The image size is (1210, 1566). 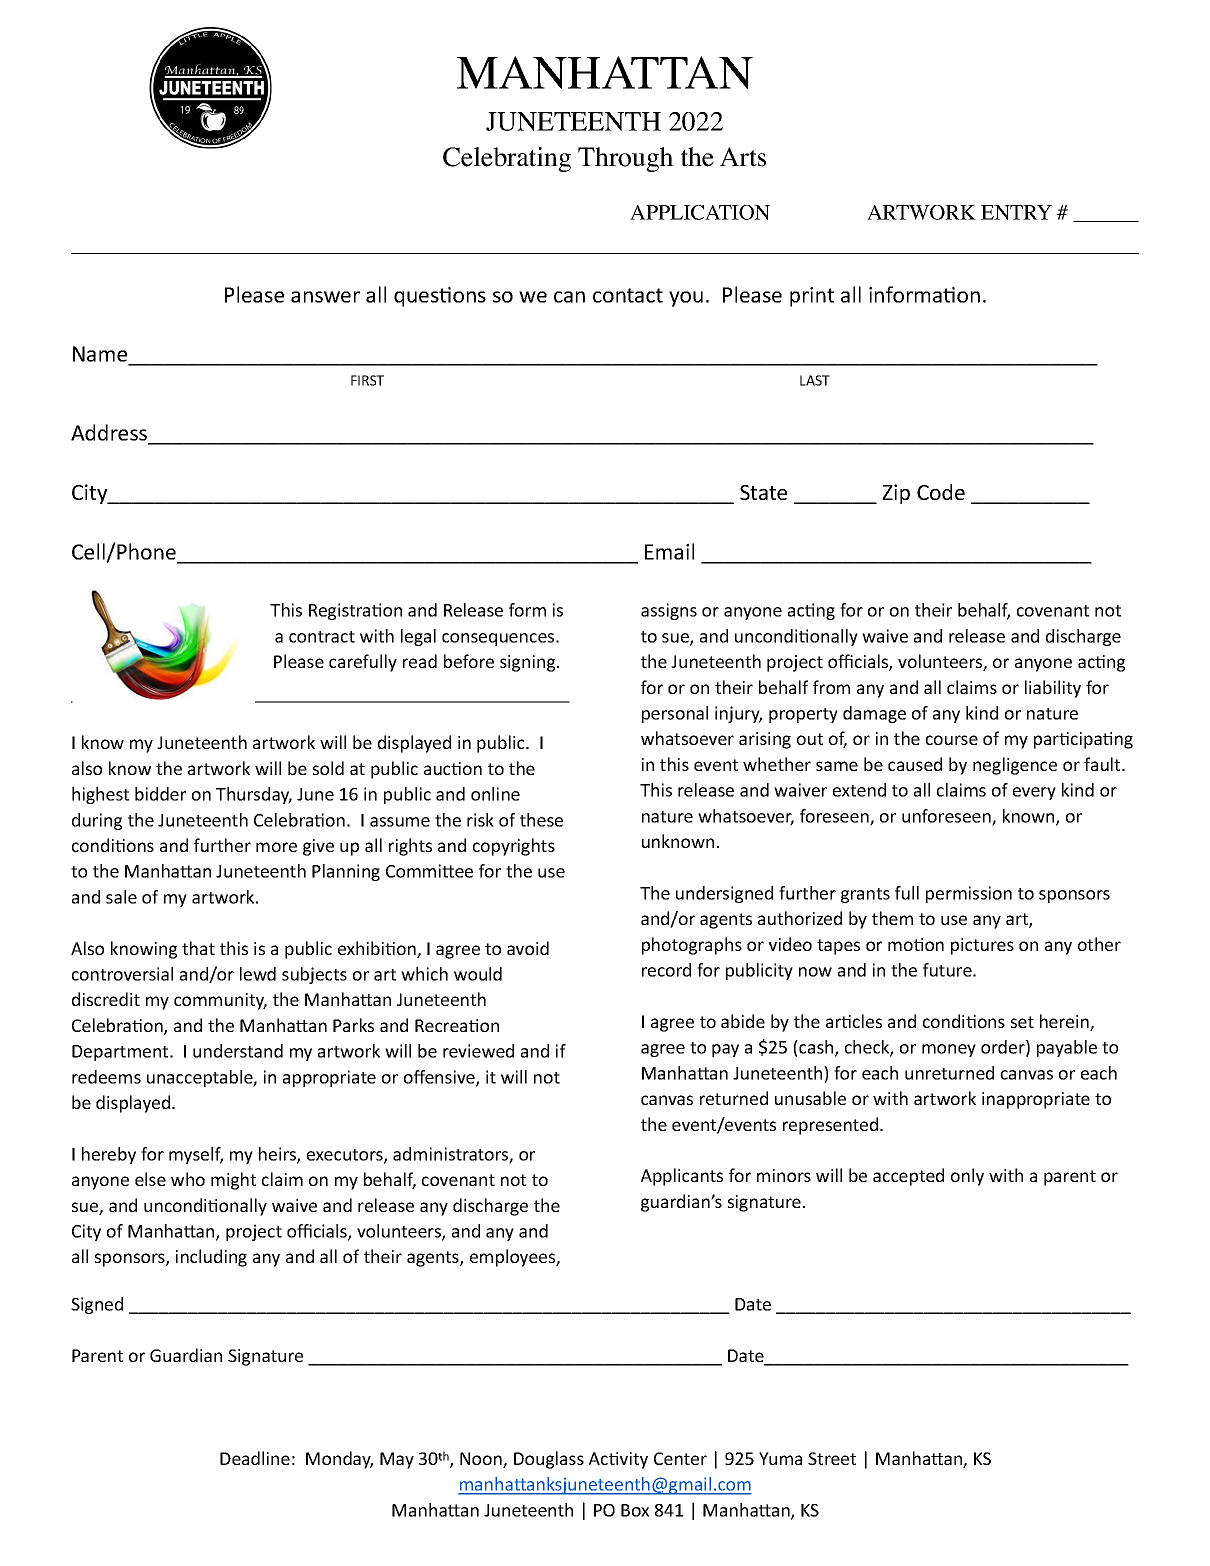 I want to click on answer, so click(x=325, y=297).
